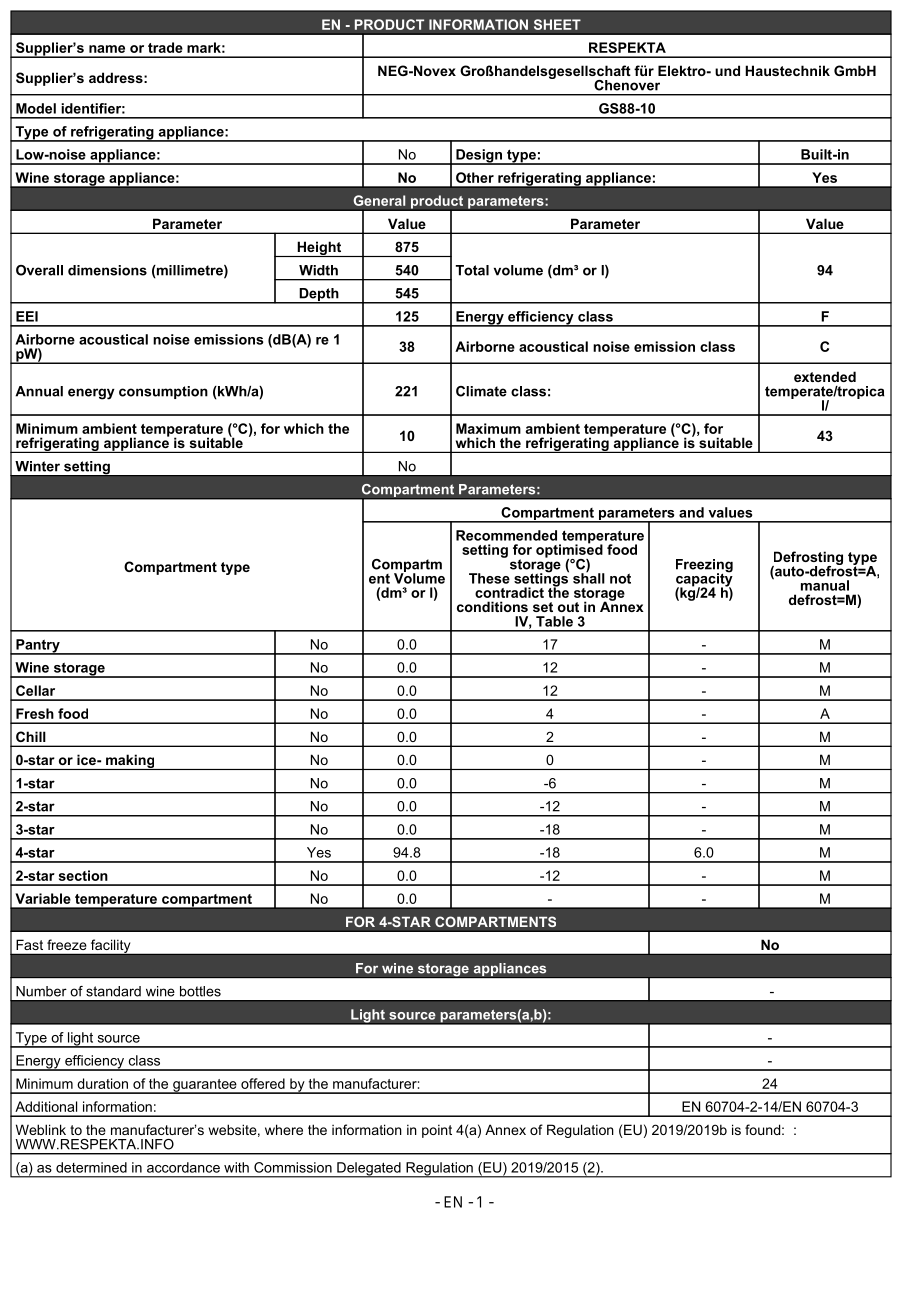  What do you see at coordinates (437, 1131) in the screenshot?
I see `point` at bounding box center [437, 1131].
